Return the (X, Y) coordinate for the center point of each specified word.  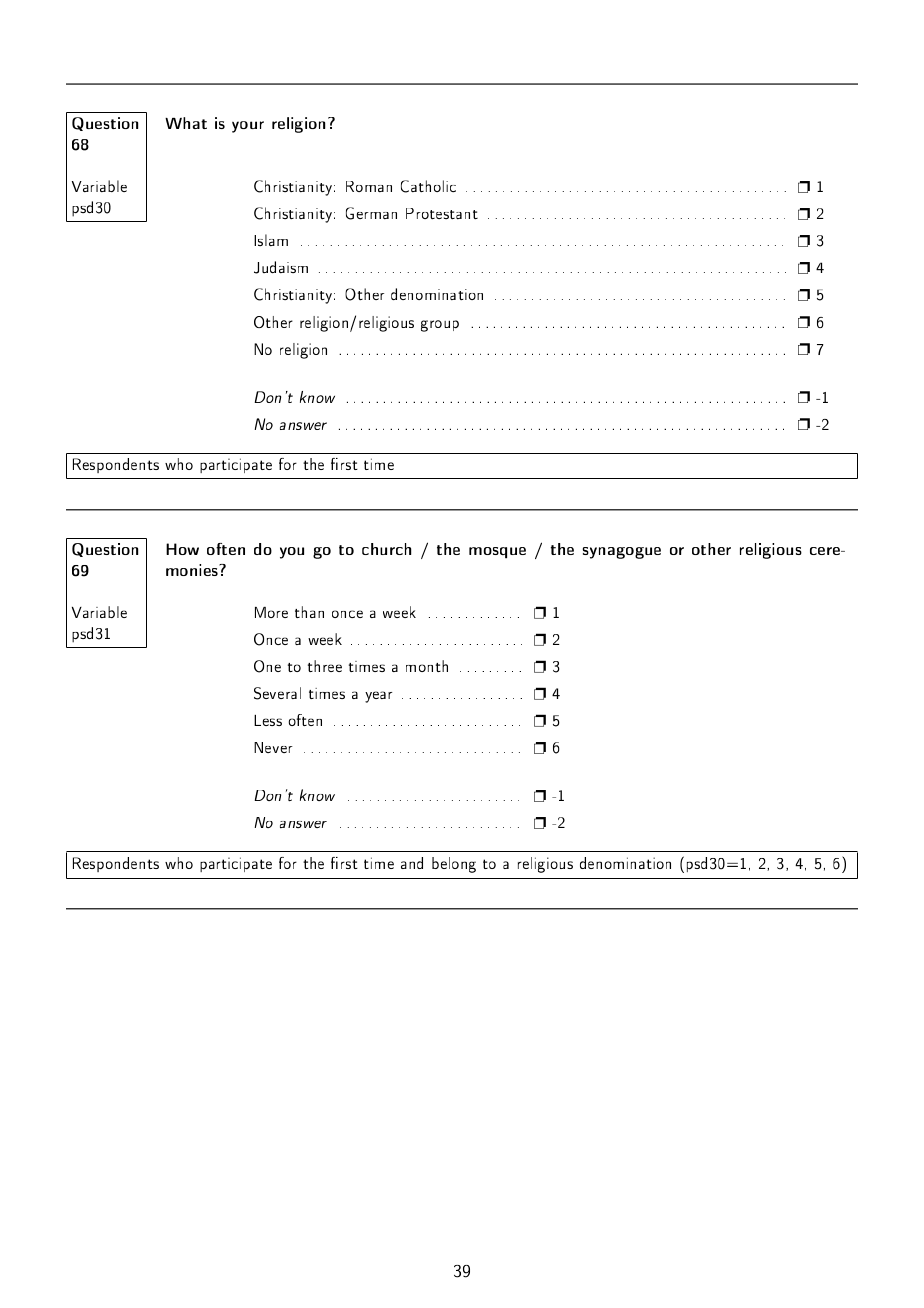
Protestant (442, 213)
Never (273, 747)
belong (454, 865)
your (248, 127)
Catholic (428, 186)
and (412, 863)
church (386, 549)
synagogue (621, 553)
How (182, 549)
